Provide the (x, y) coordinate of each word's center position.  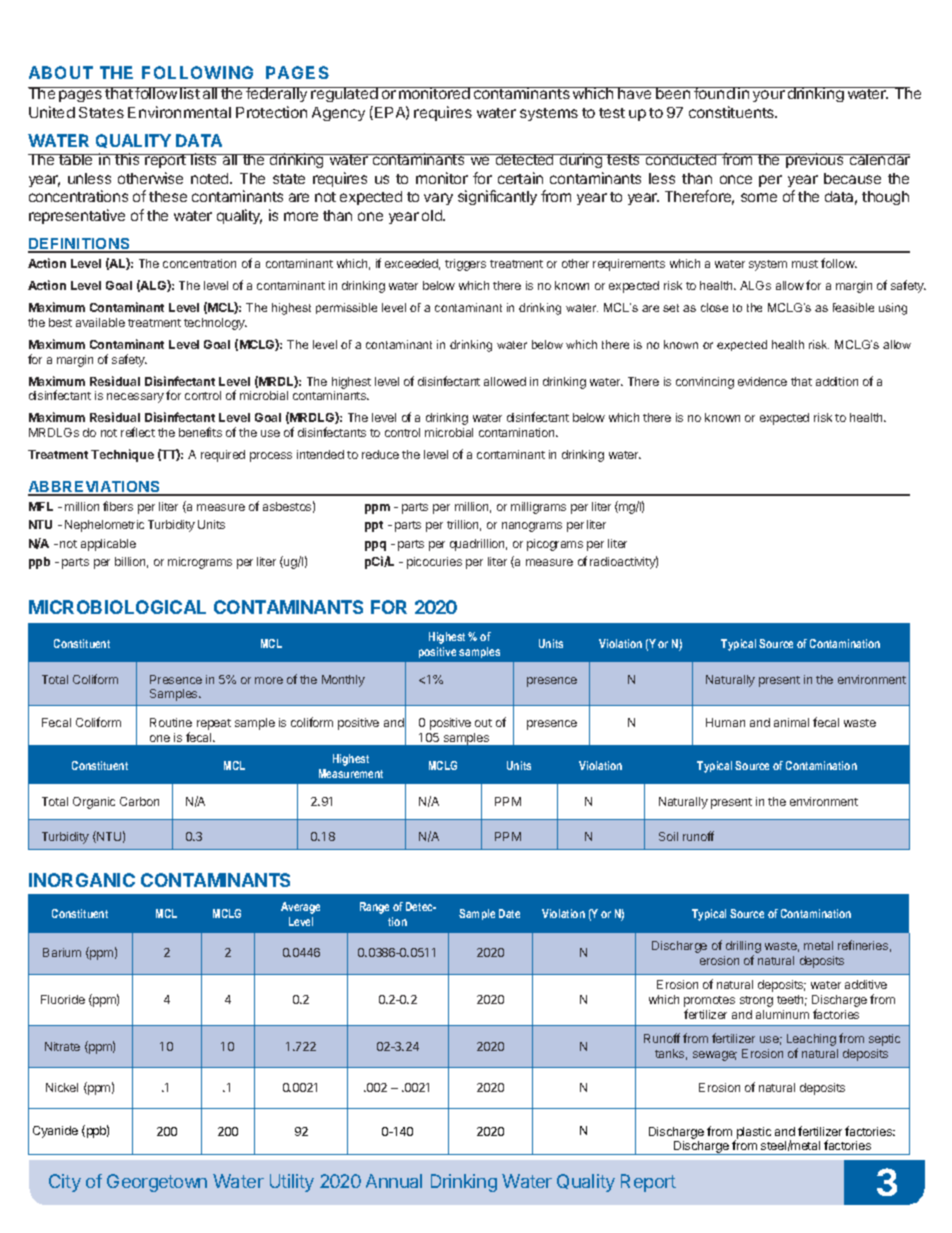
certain (520, 178)
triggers (465, 265)
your (769, 96)
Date (509, 913)
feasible (853, 307)
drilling (743, 948)
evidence (762, 381)
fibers (118, 506)
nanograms (532, 527)
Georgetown (157, 1183)
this (127, 159)
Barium (62, 952)
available (100, 322)
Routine (171, 722)
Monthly (343, 681)
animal (791, 722)
